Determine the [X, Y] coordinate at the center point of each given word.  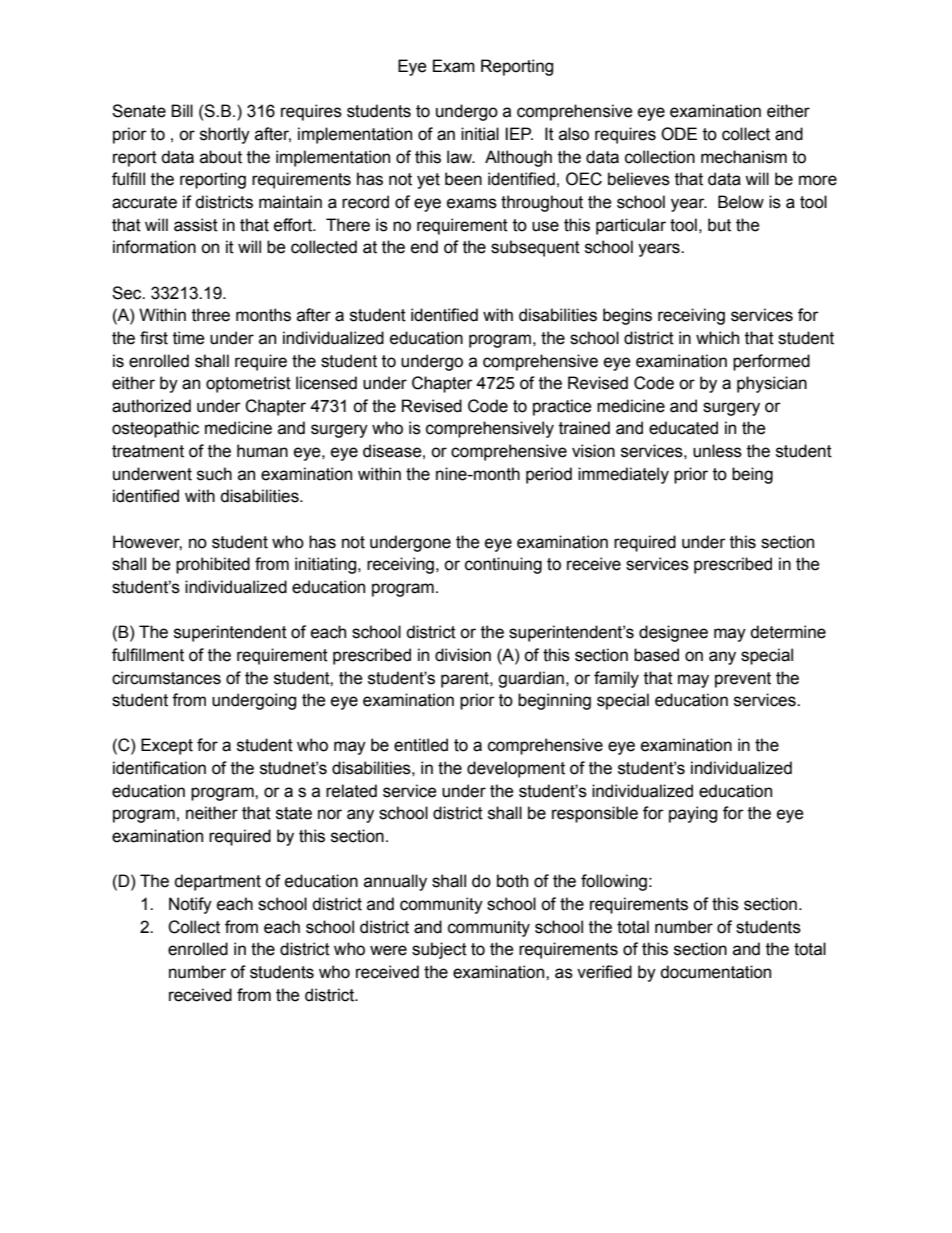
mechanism [744, 157]
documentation [715, 972]
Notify [190, 905]
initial [480, 134]
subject [439, 950]
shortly [225, 135]
